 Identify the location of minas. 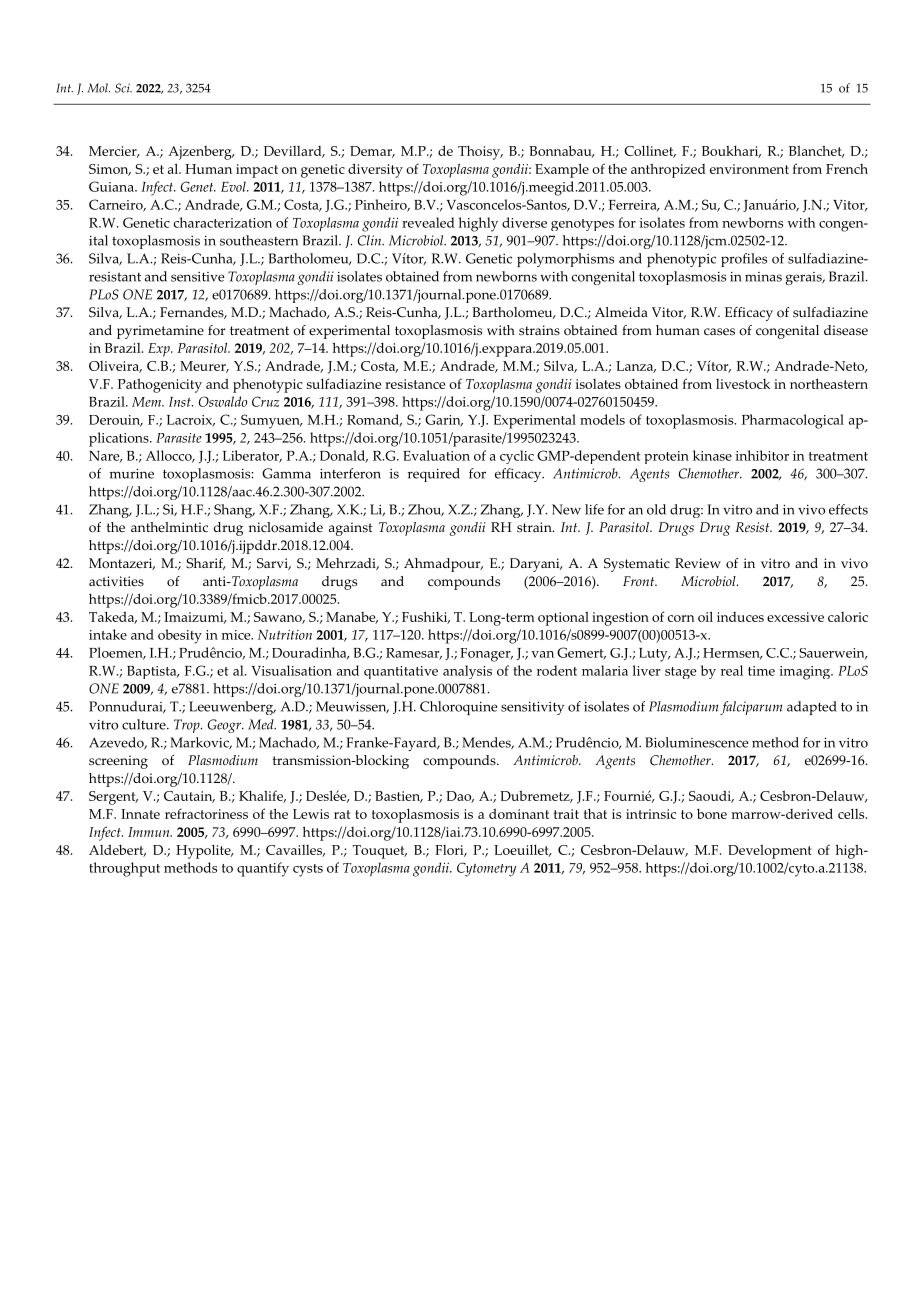
(763, 277).
